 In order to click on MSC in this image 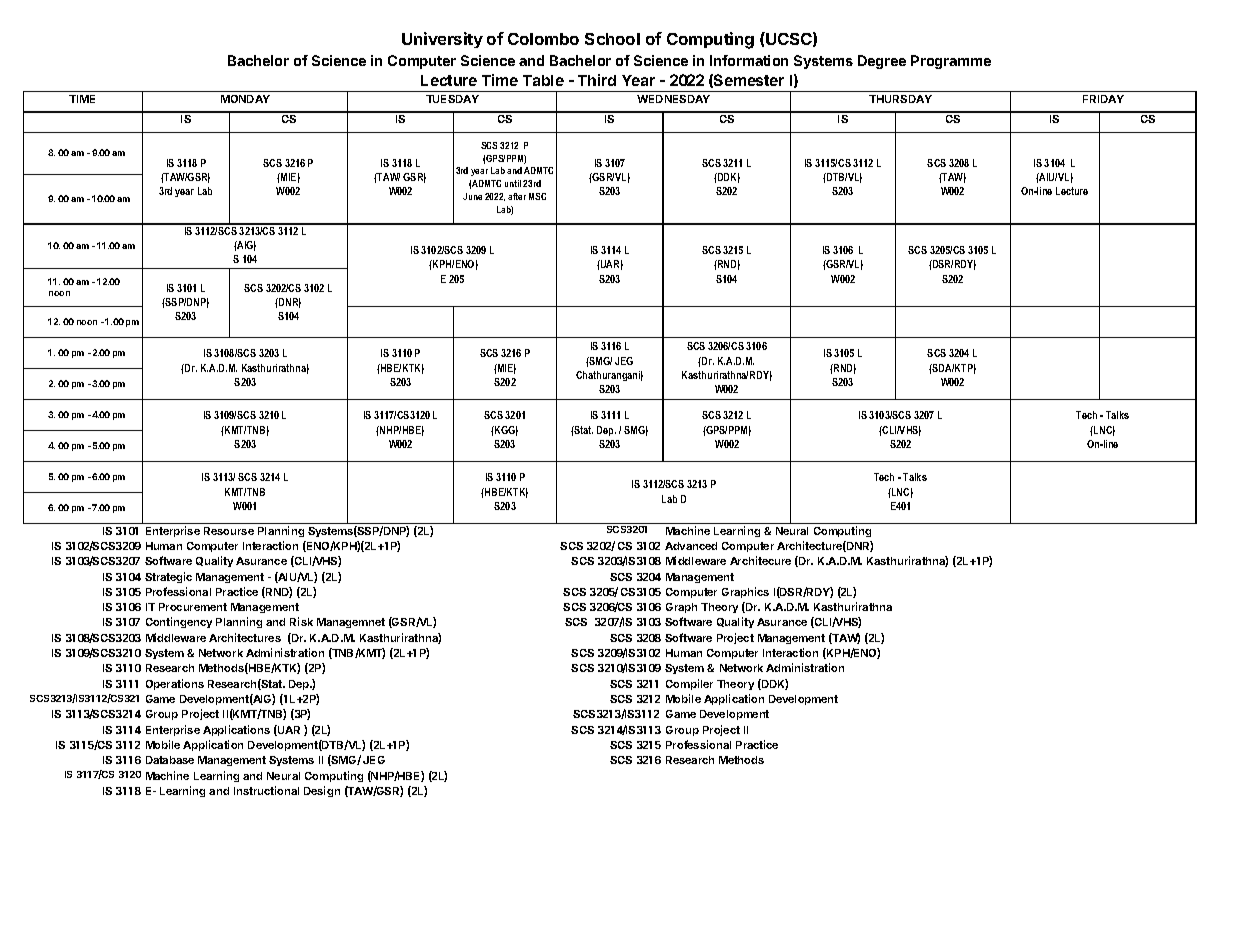, I will do `click(537, 196)`.
